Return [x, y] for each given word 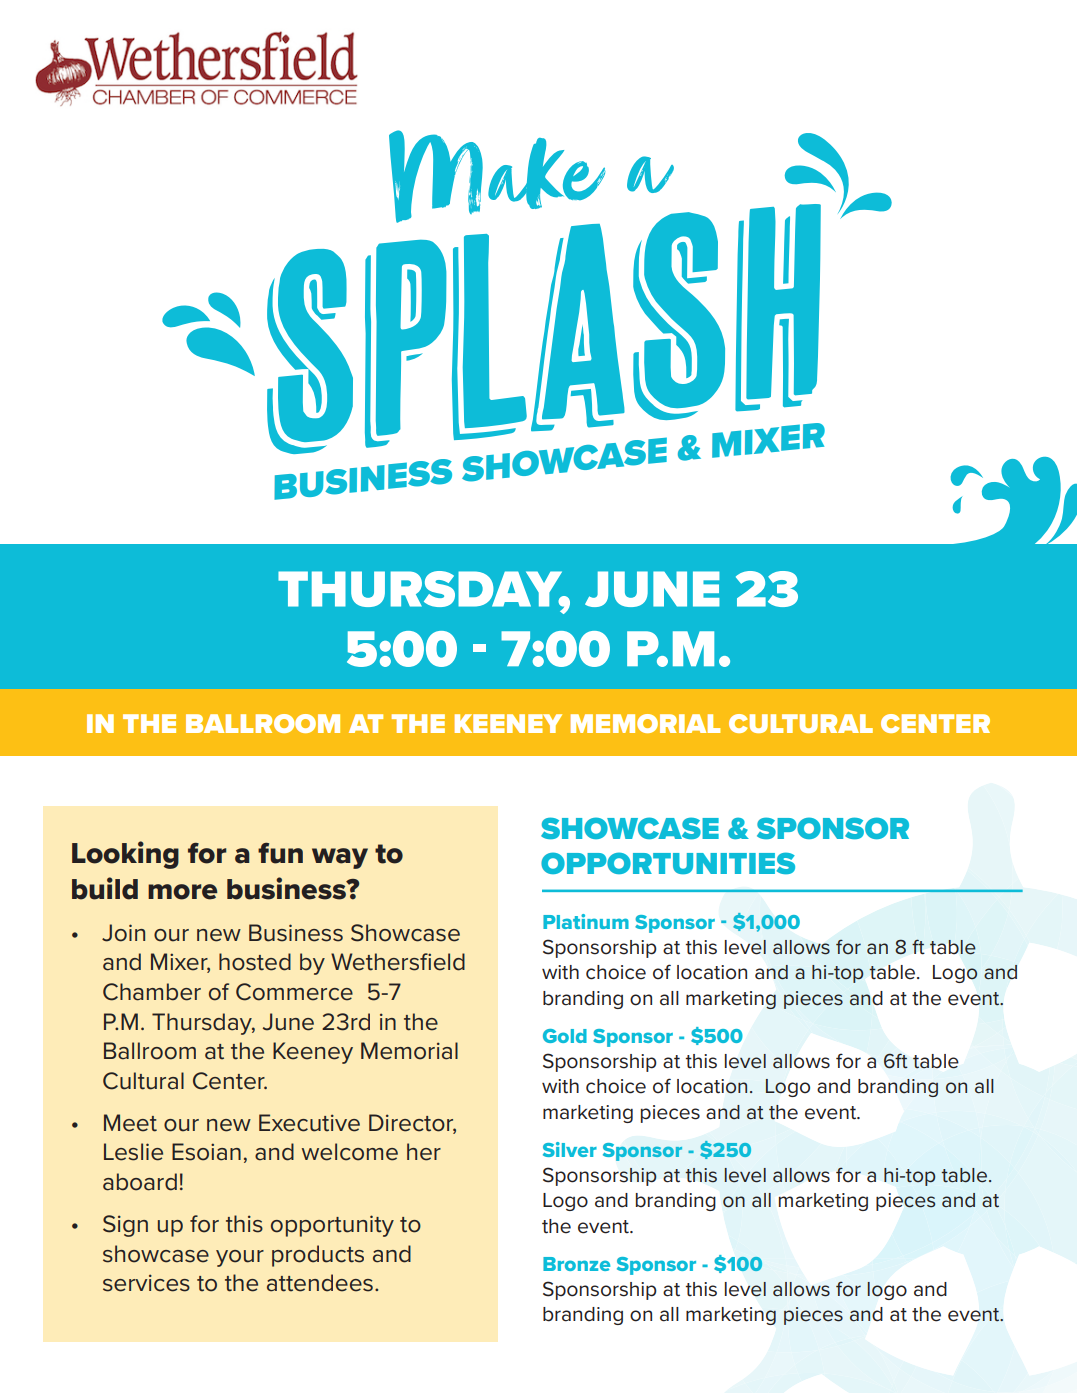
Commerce [294, 992]
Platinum [586, 921]
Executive [309, 1123]
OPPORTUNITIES [668, 863]
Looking [125, 855]
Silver [570, 1149]
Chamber [152, 992]
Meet [130, 1123]
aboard [140, 1182]
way [340, 858]
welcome [350, 1152]
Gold [565, 1036]
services [146, 1283]
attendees [320, 1283]
